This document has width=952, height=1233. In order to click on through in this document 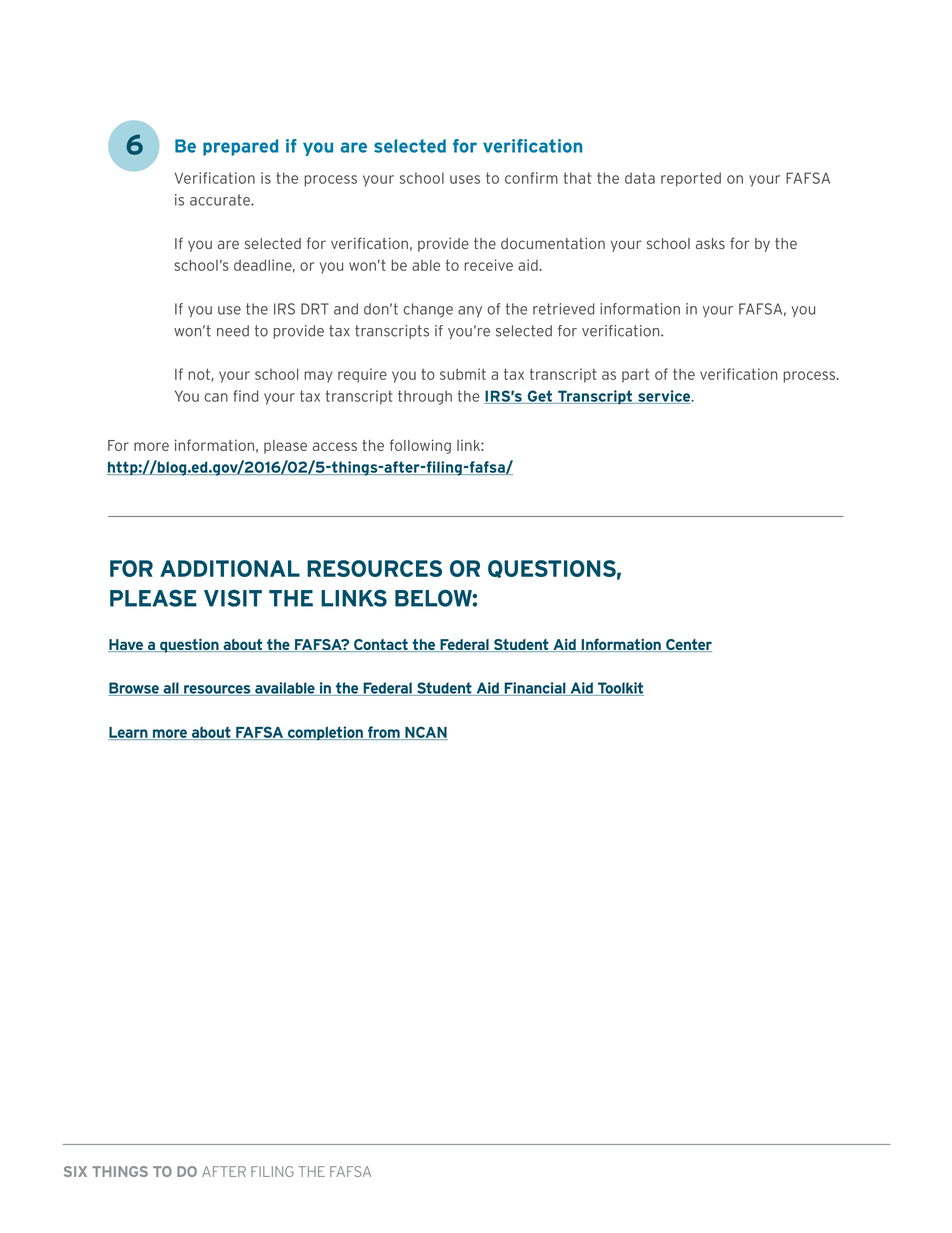, I will do `click(425, 397)`.
